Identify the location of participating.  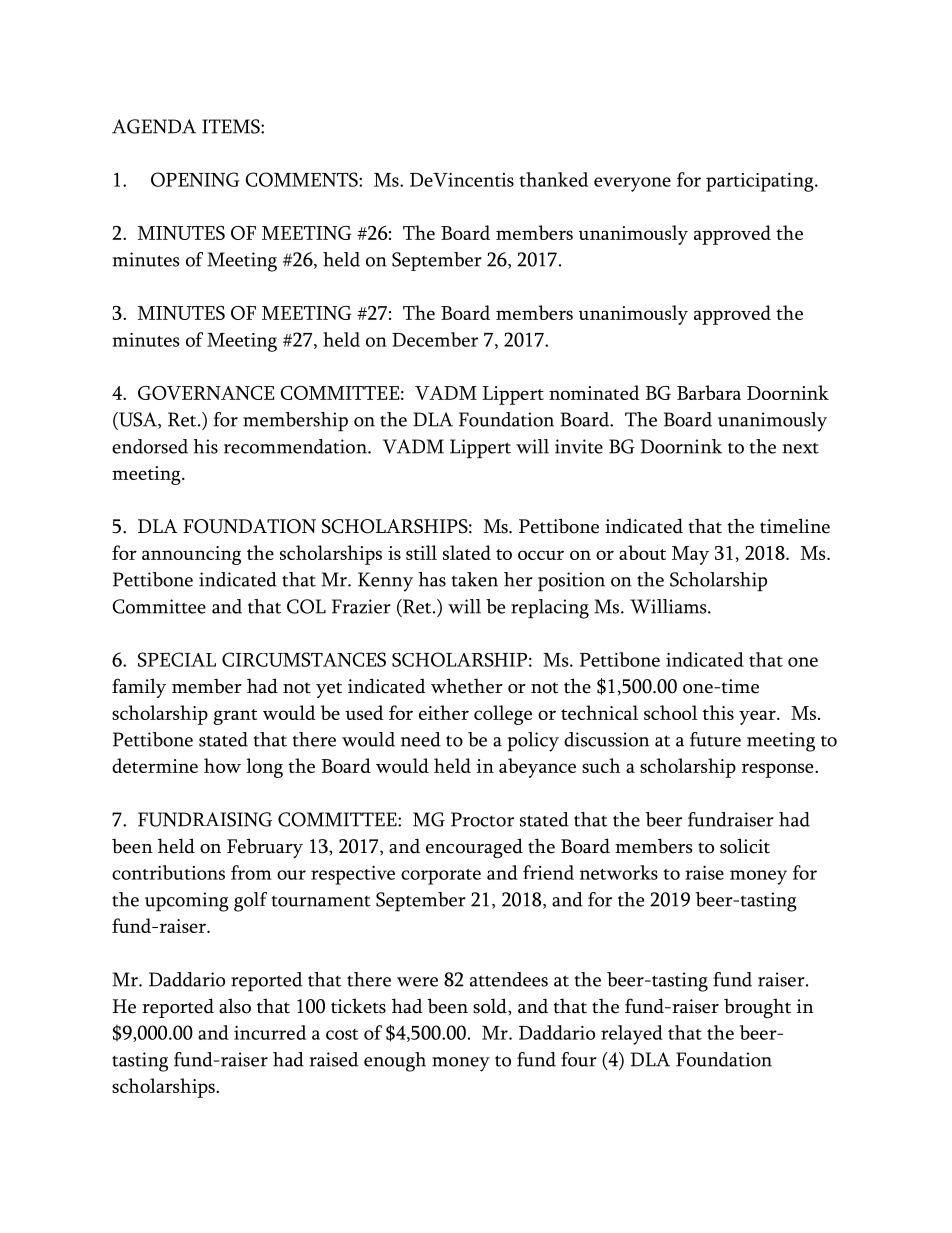
(761, 182).
